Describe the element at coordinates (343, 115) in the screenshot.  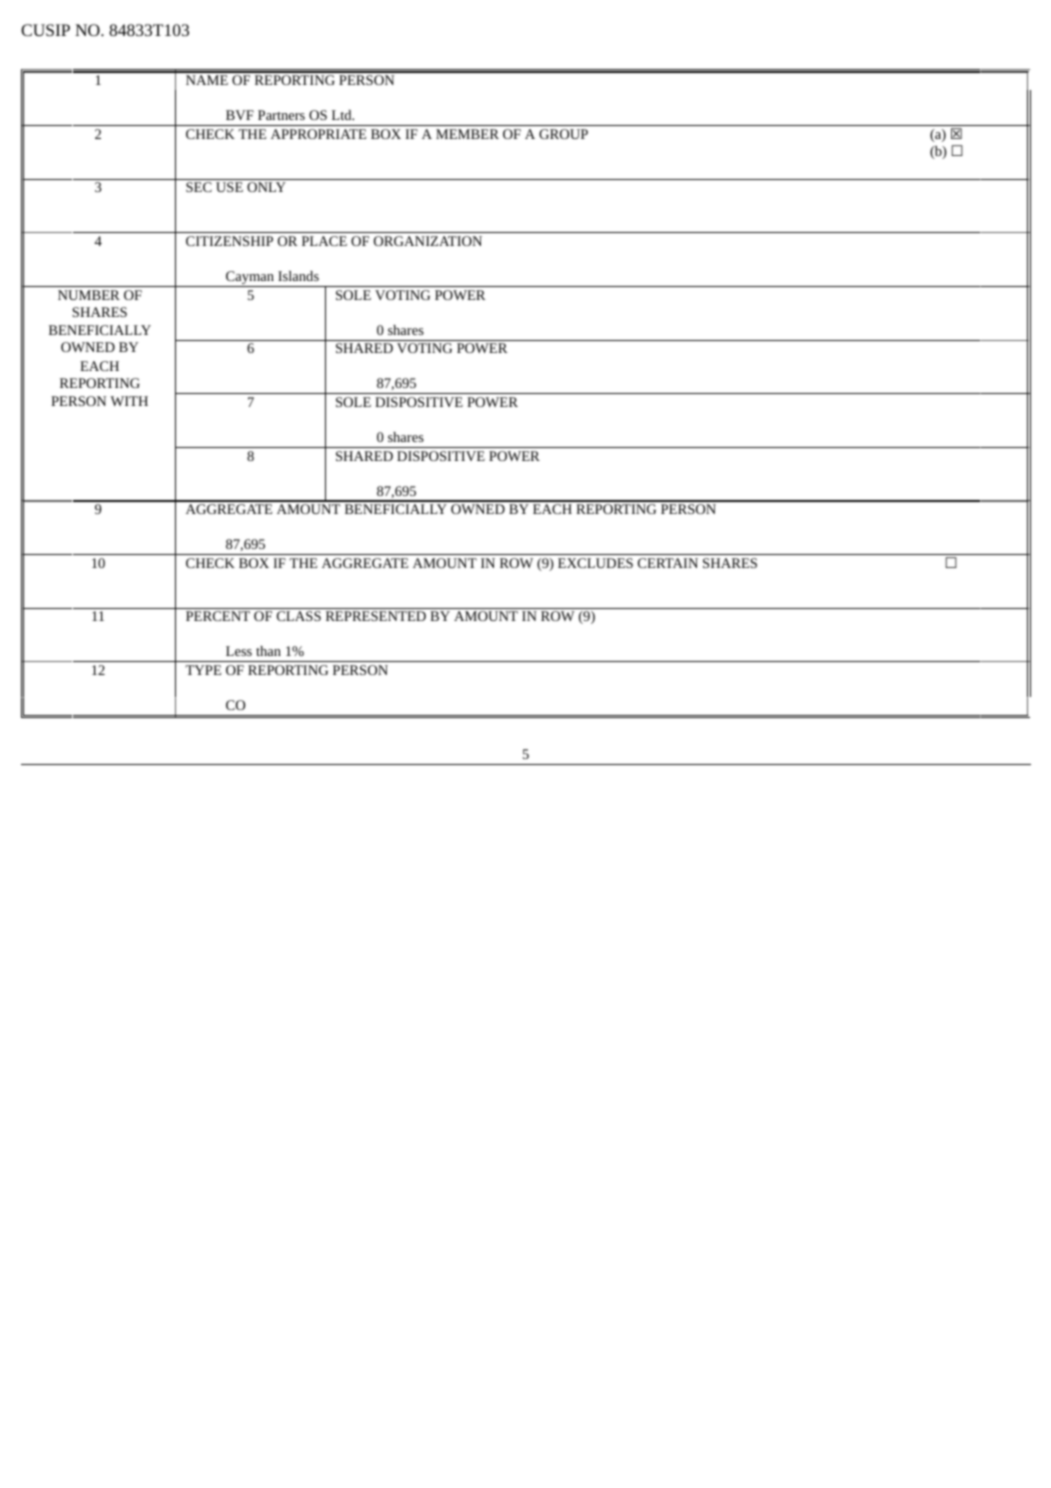
I see `Ltd` at that location.
